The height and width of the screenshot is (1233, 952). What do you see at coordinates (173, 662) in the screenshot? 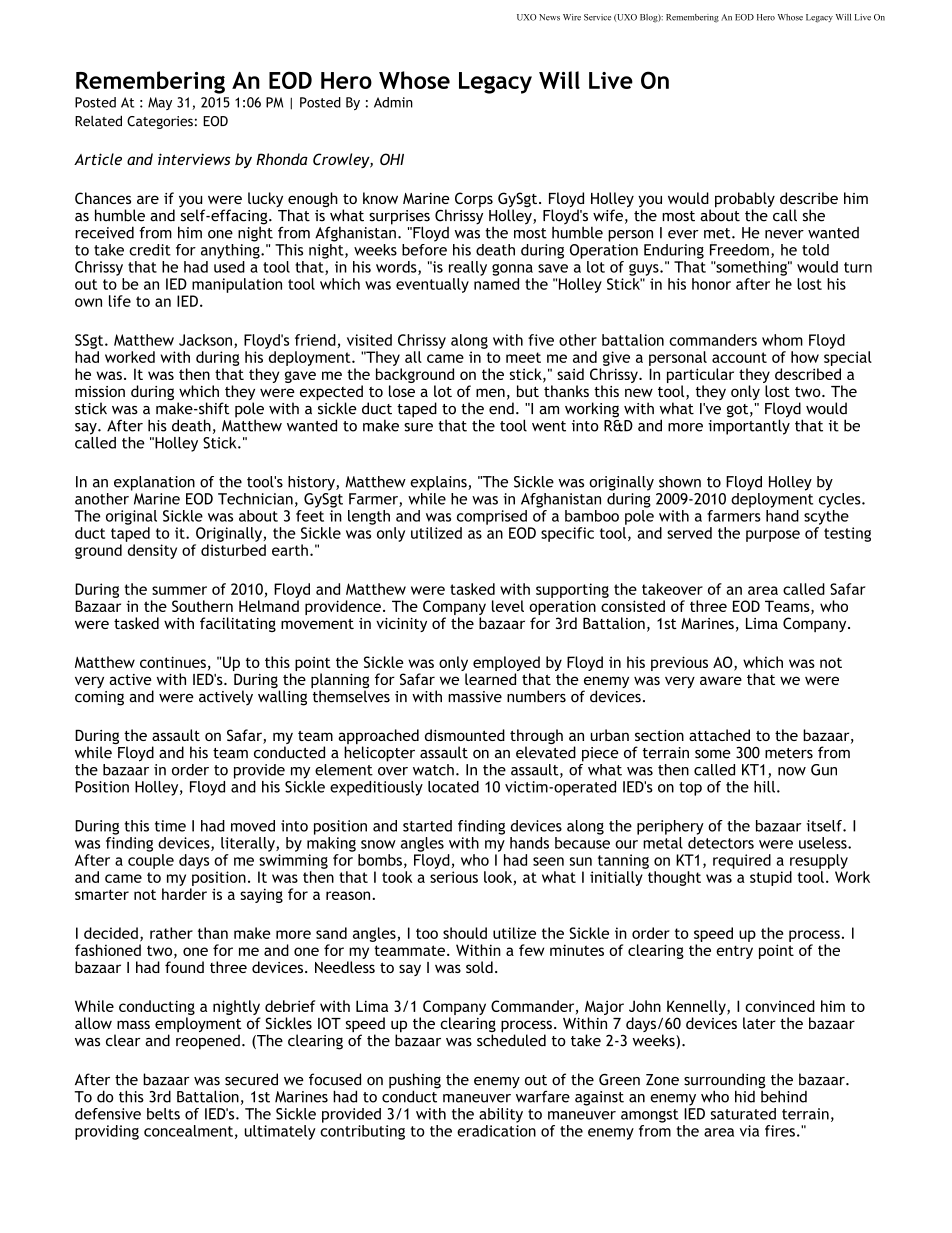
I see `continues` at bounding box center [173, 662].
